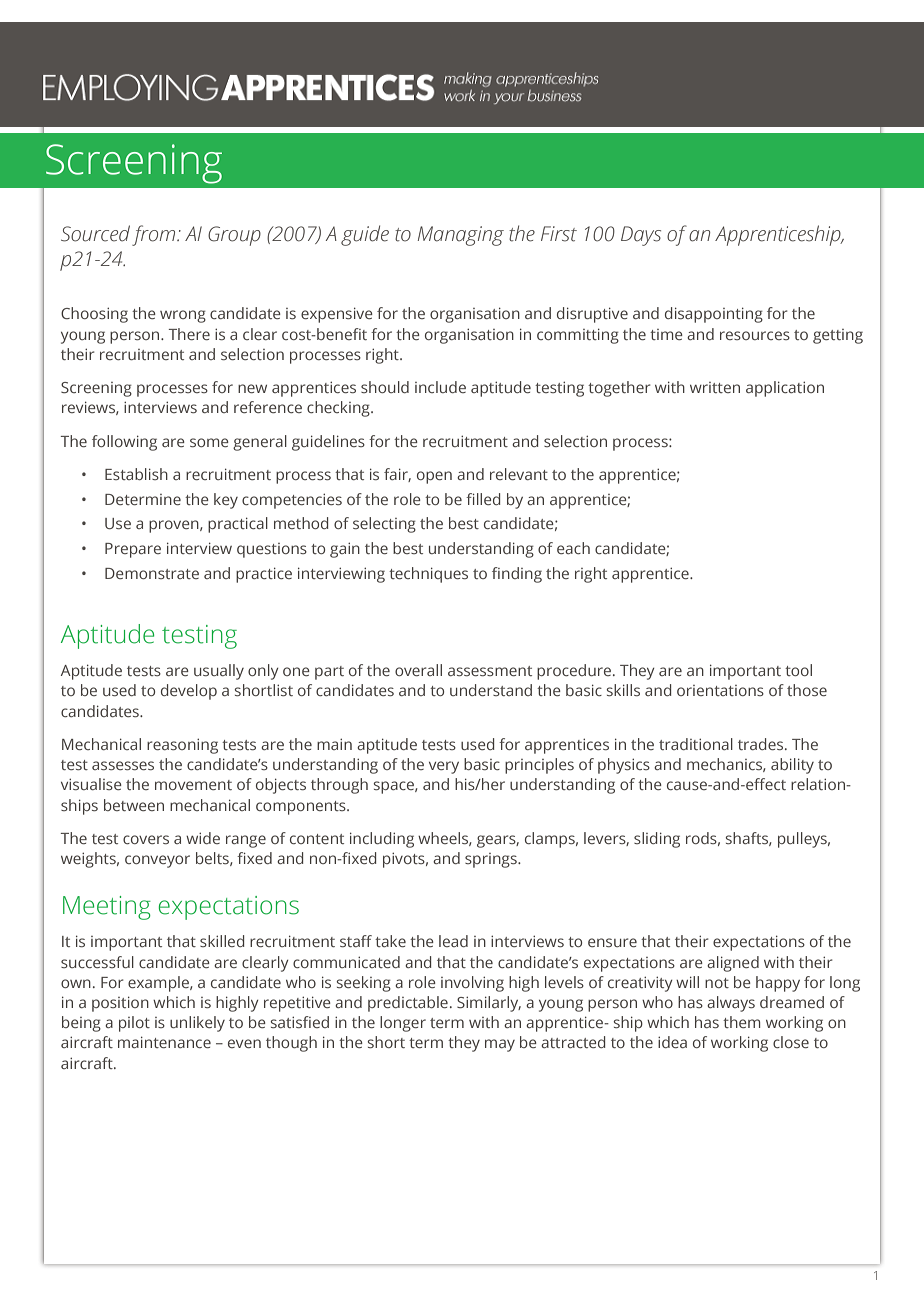  Describe the element at coordinates (657, 840) in the screenshot. I see `sliding` at that location.
